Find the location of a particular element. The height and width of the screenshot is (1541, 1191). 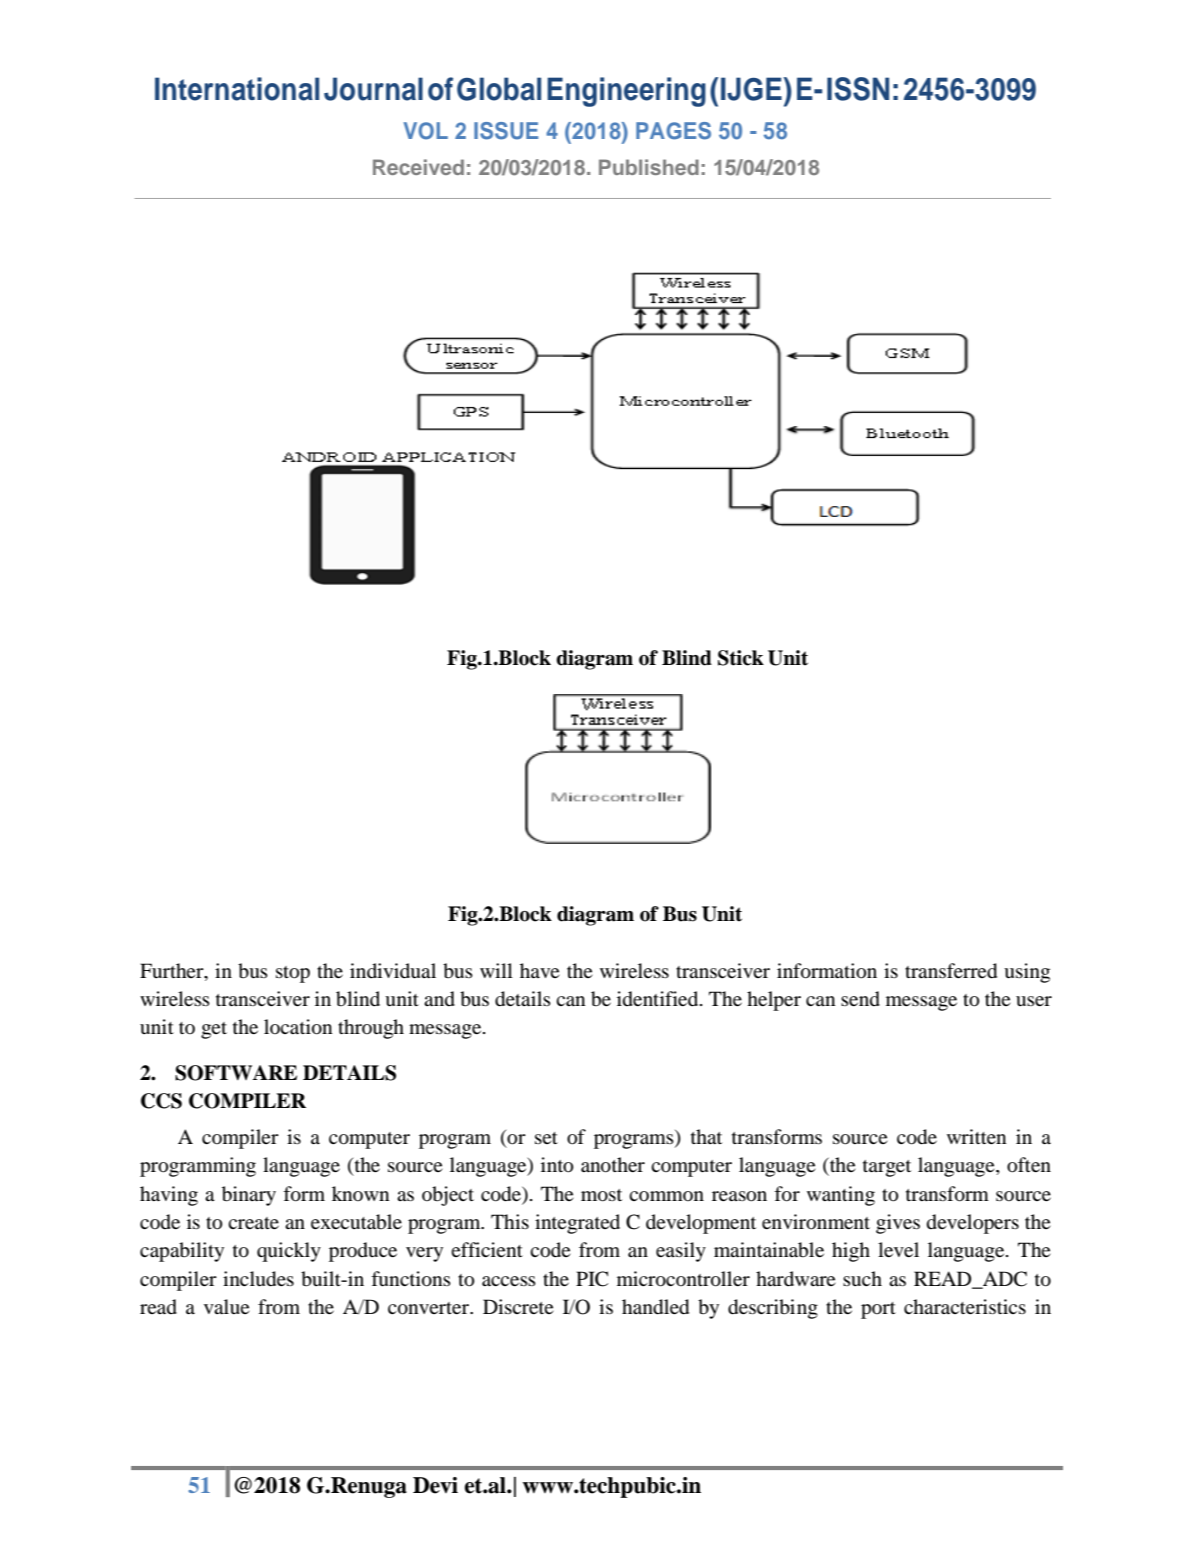

Received is located at coordinates (418, 167).
